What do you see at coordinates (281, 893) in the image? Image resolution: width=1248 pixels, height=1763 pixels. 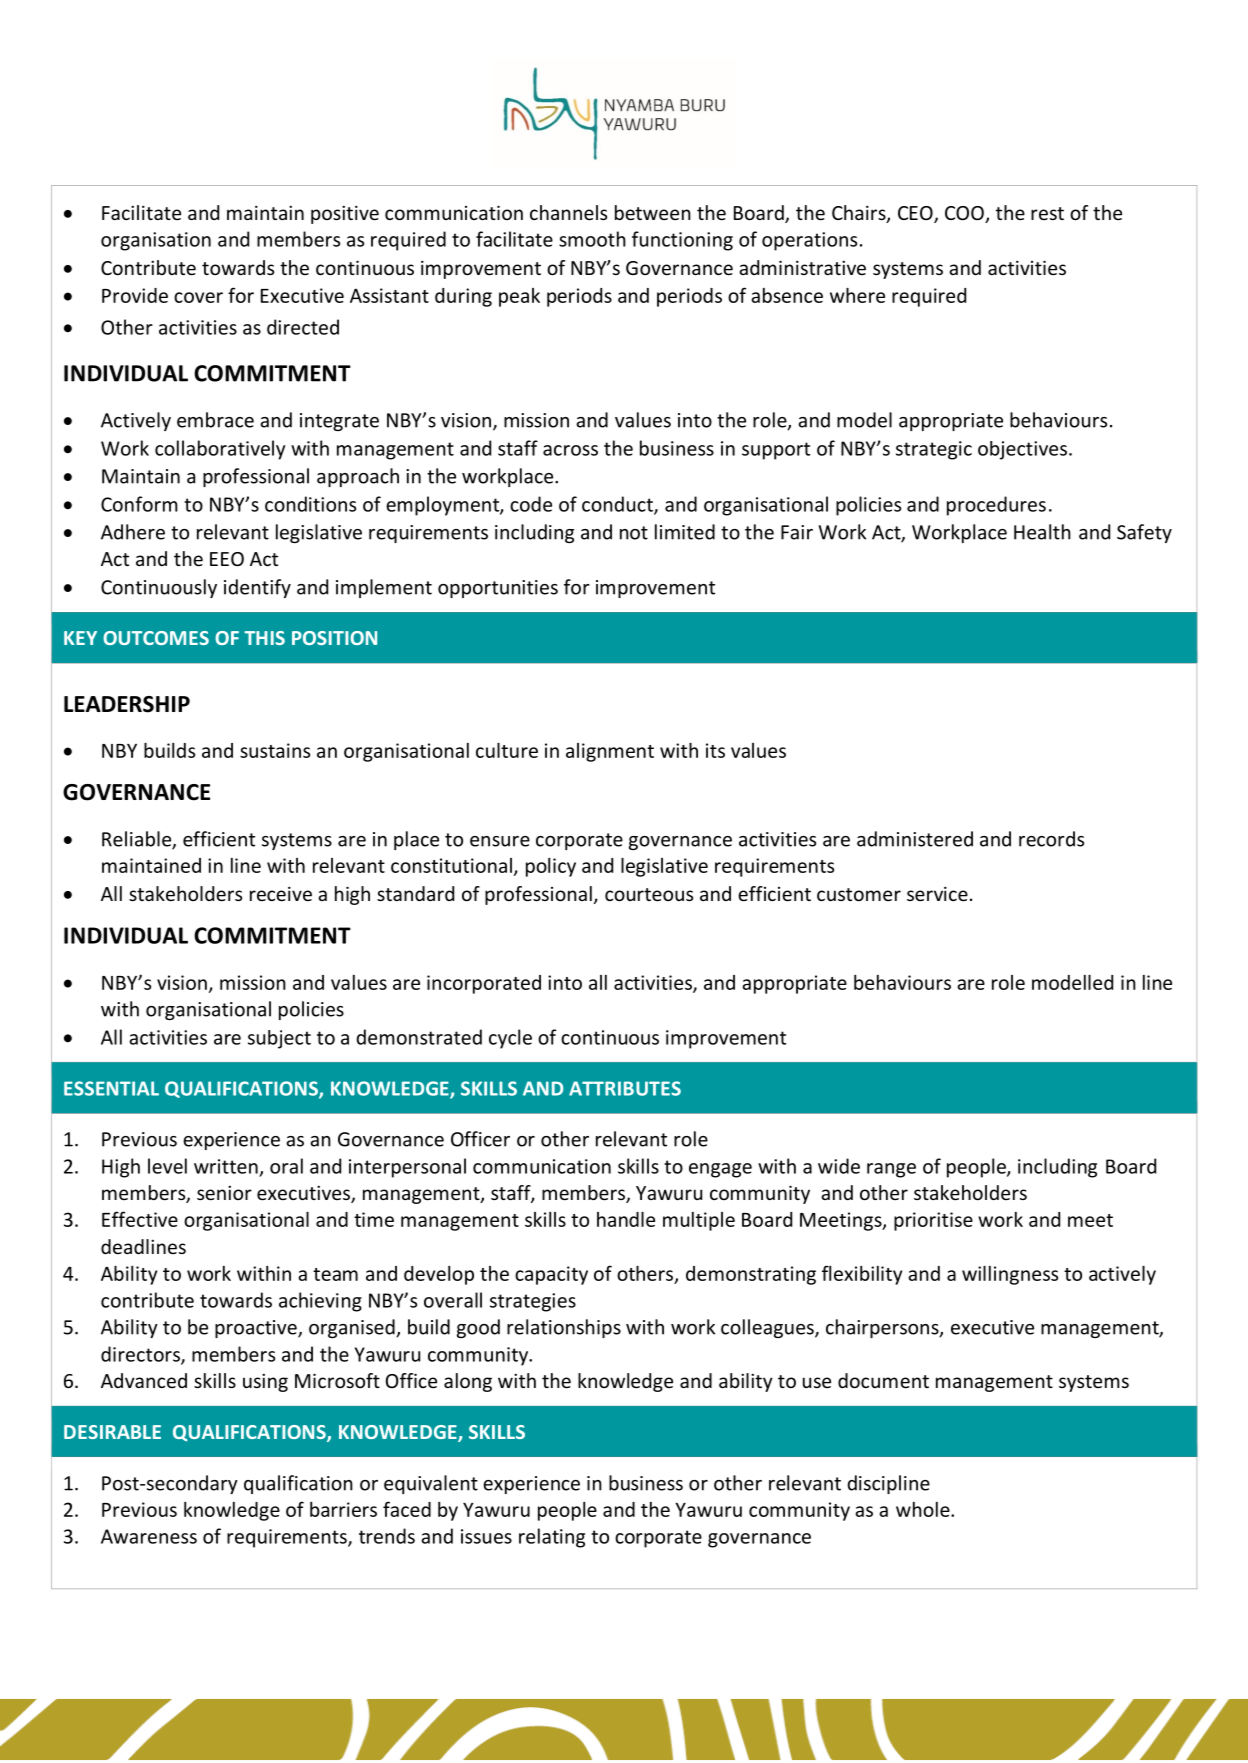 I see `receive` at bounding box center [281, 893].
